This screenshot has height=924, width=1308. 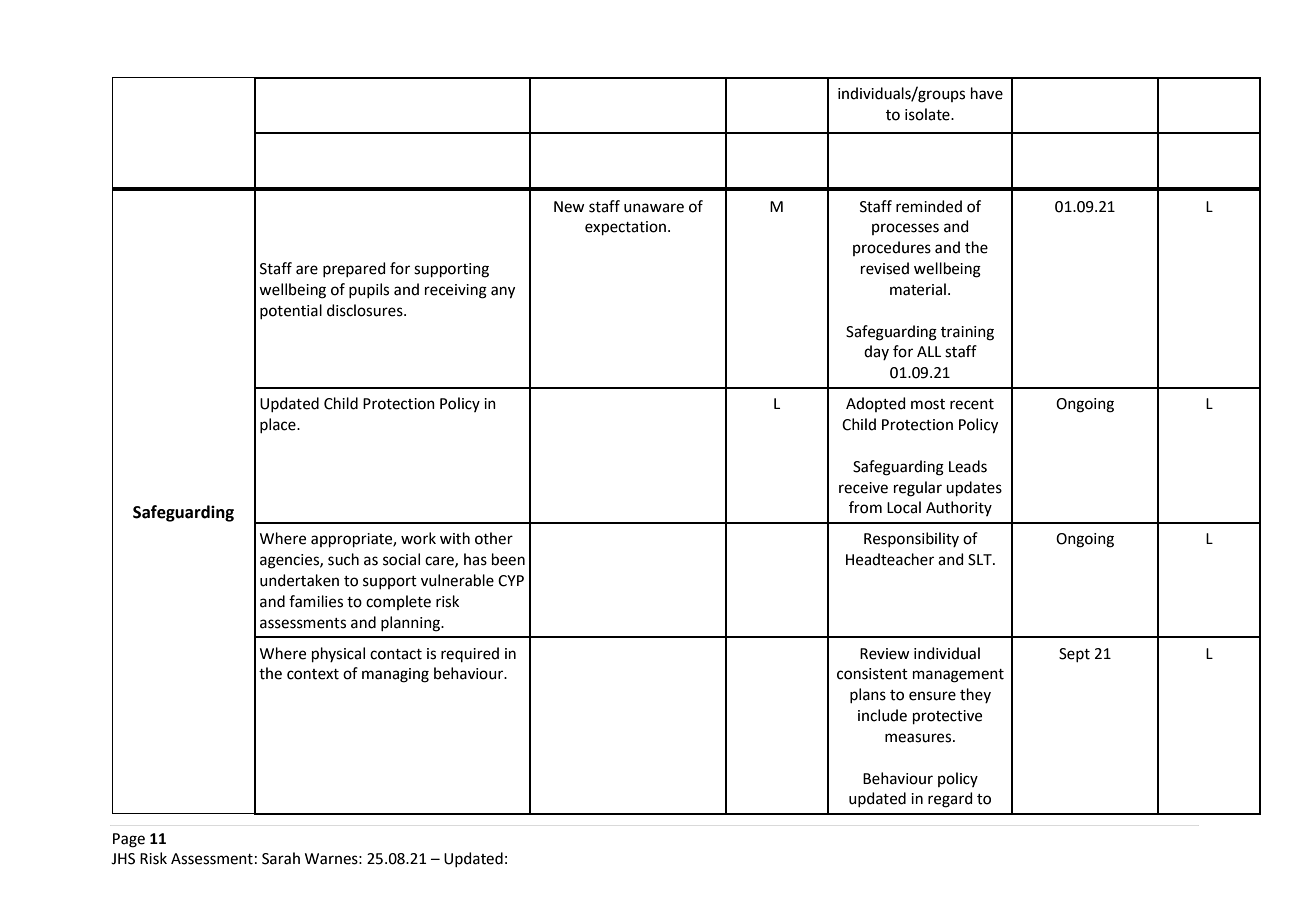 What do you see at coordinates (569, 207) in the screenshot?
I see `New` at bounding box center [569, 207].
